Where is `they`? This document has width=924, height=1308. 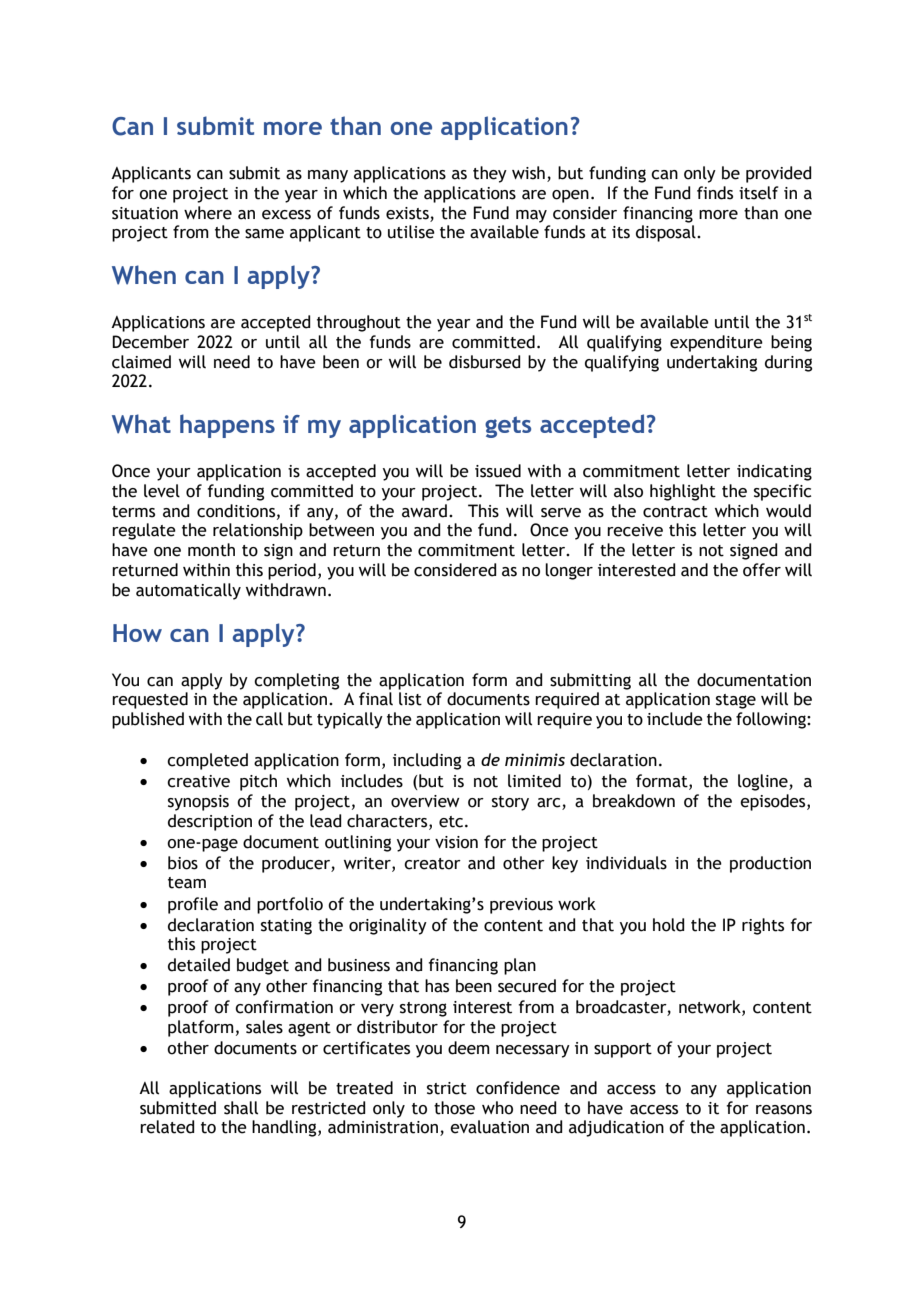 they is located at coordinates (490, 174).
